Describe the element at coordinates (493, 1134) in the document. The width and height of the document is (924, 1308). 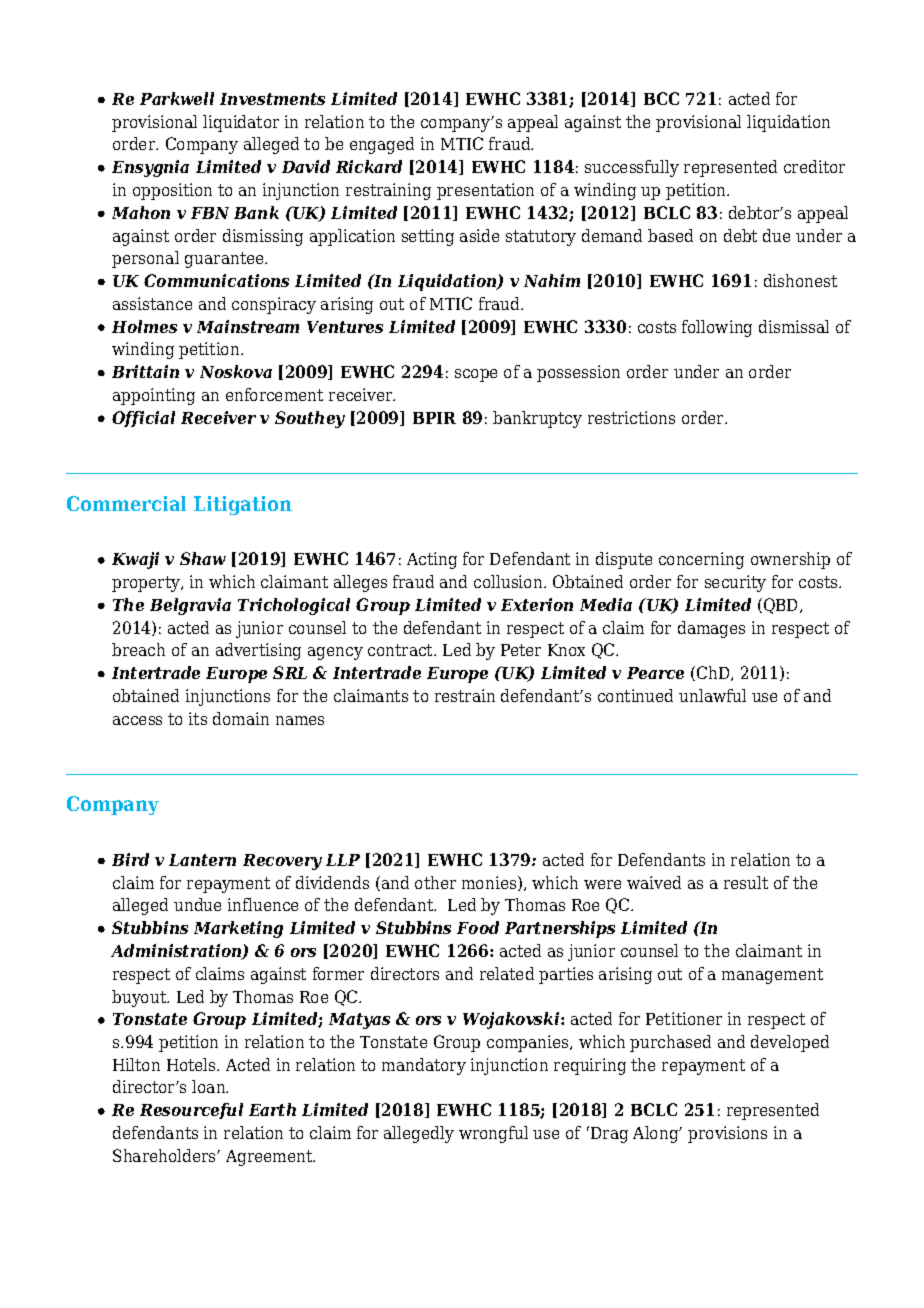
I see `wrongful` at that location.
